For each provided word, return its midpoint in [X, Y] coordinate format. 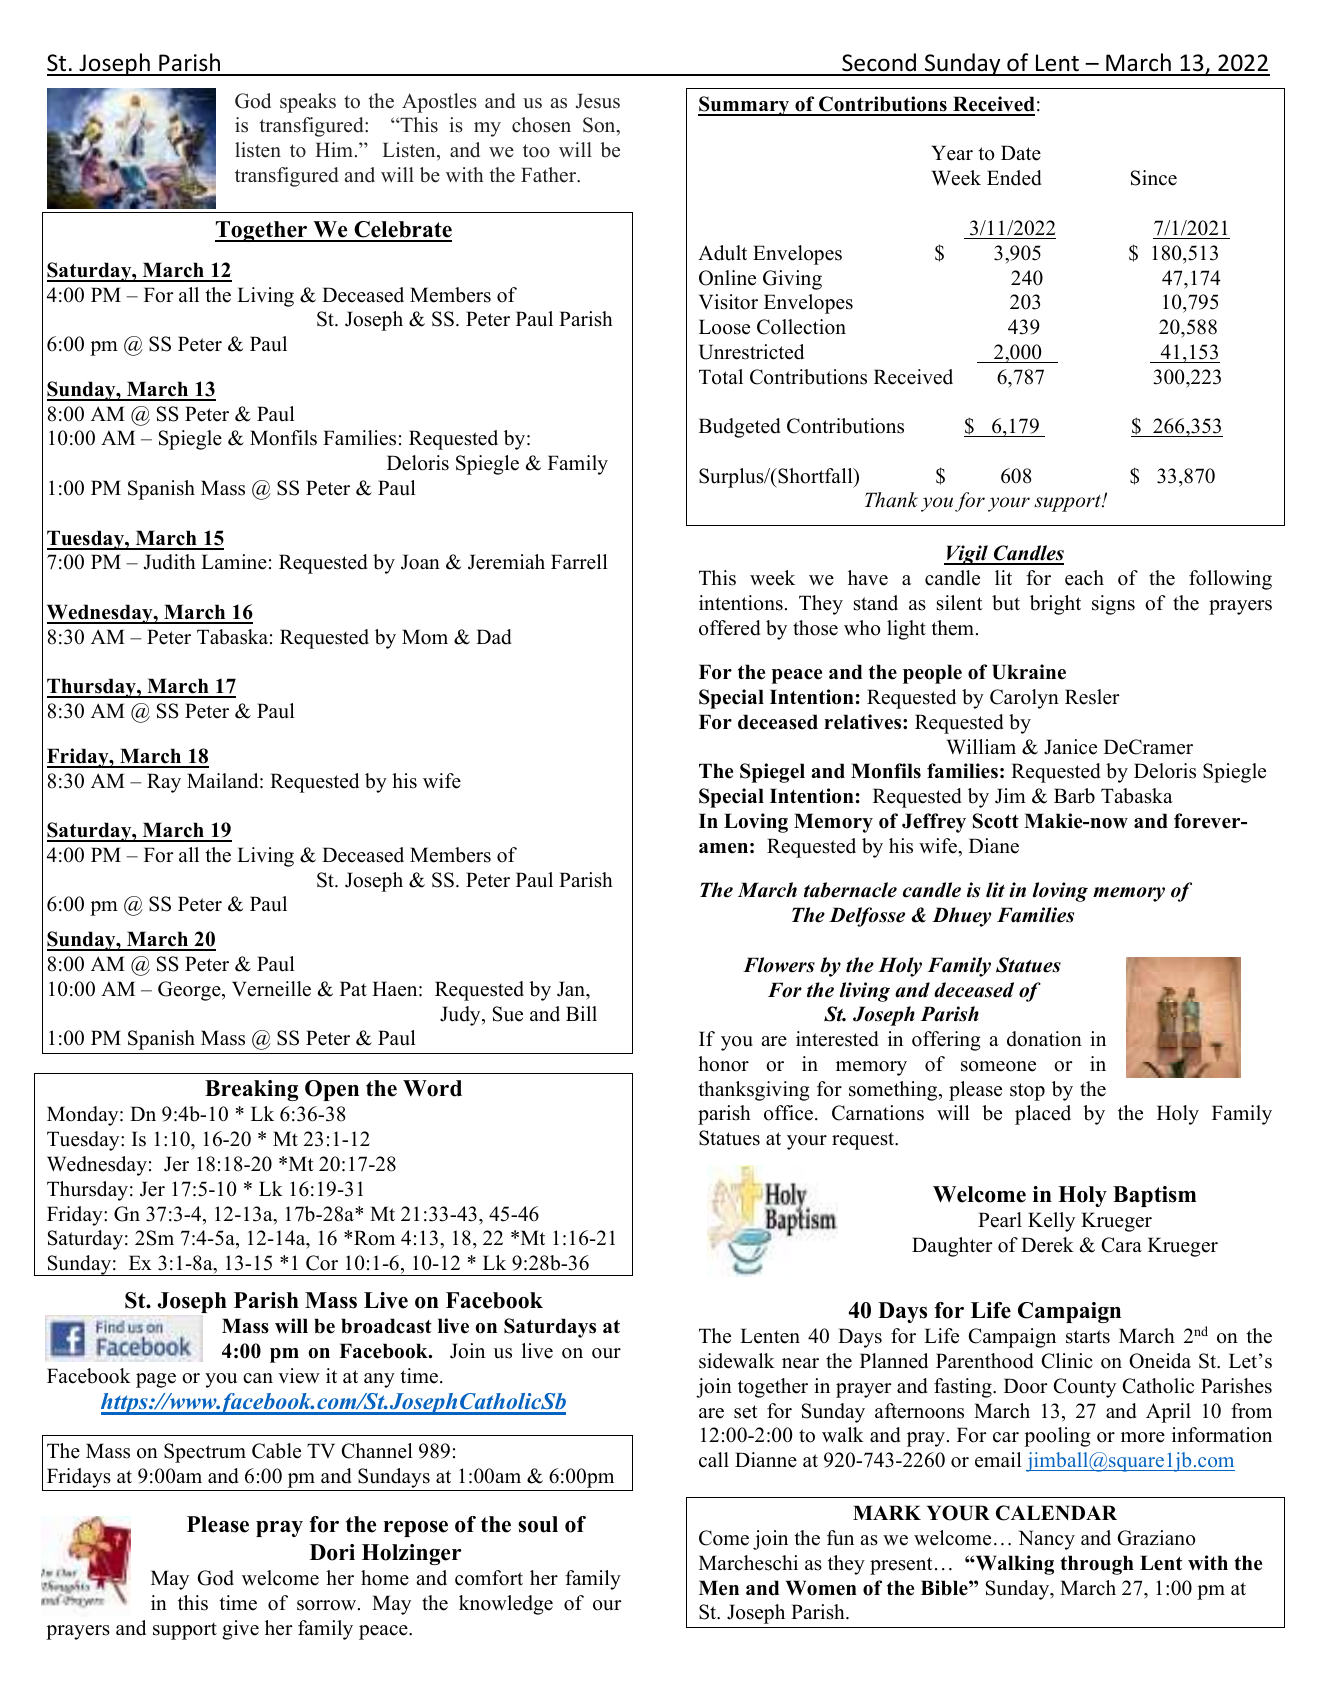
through [1097, 1565]
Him [335, 149]
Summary [745, 106]
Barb [1074, 796]
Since [1154, 178]
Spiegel [772, 773]
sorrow [328, 1605]
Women [821, 1588]
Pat [353, 988]
